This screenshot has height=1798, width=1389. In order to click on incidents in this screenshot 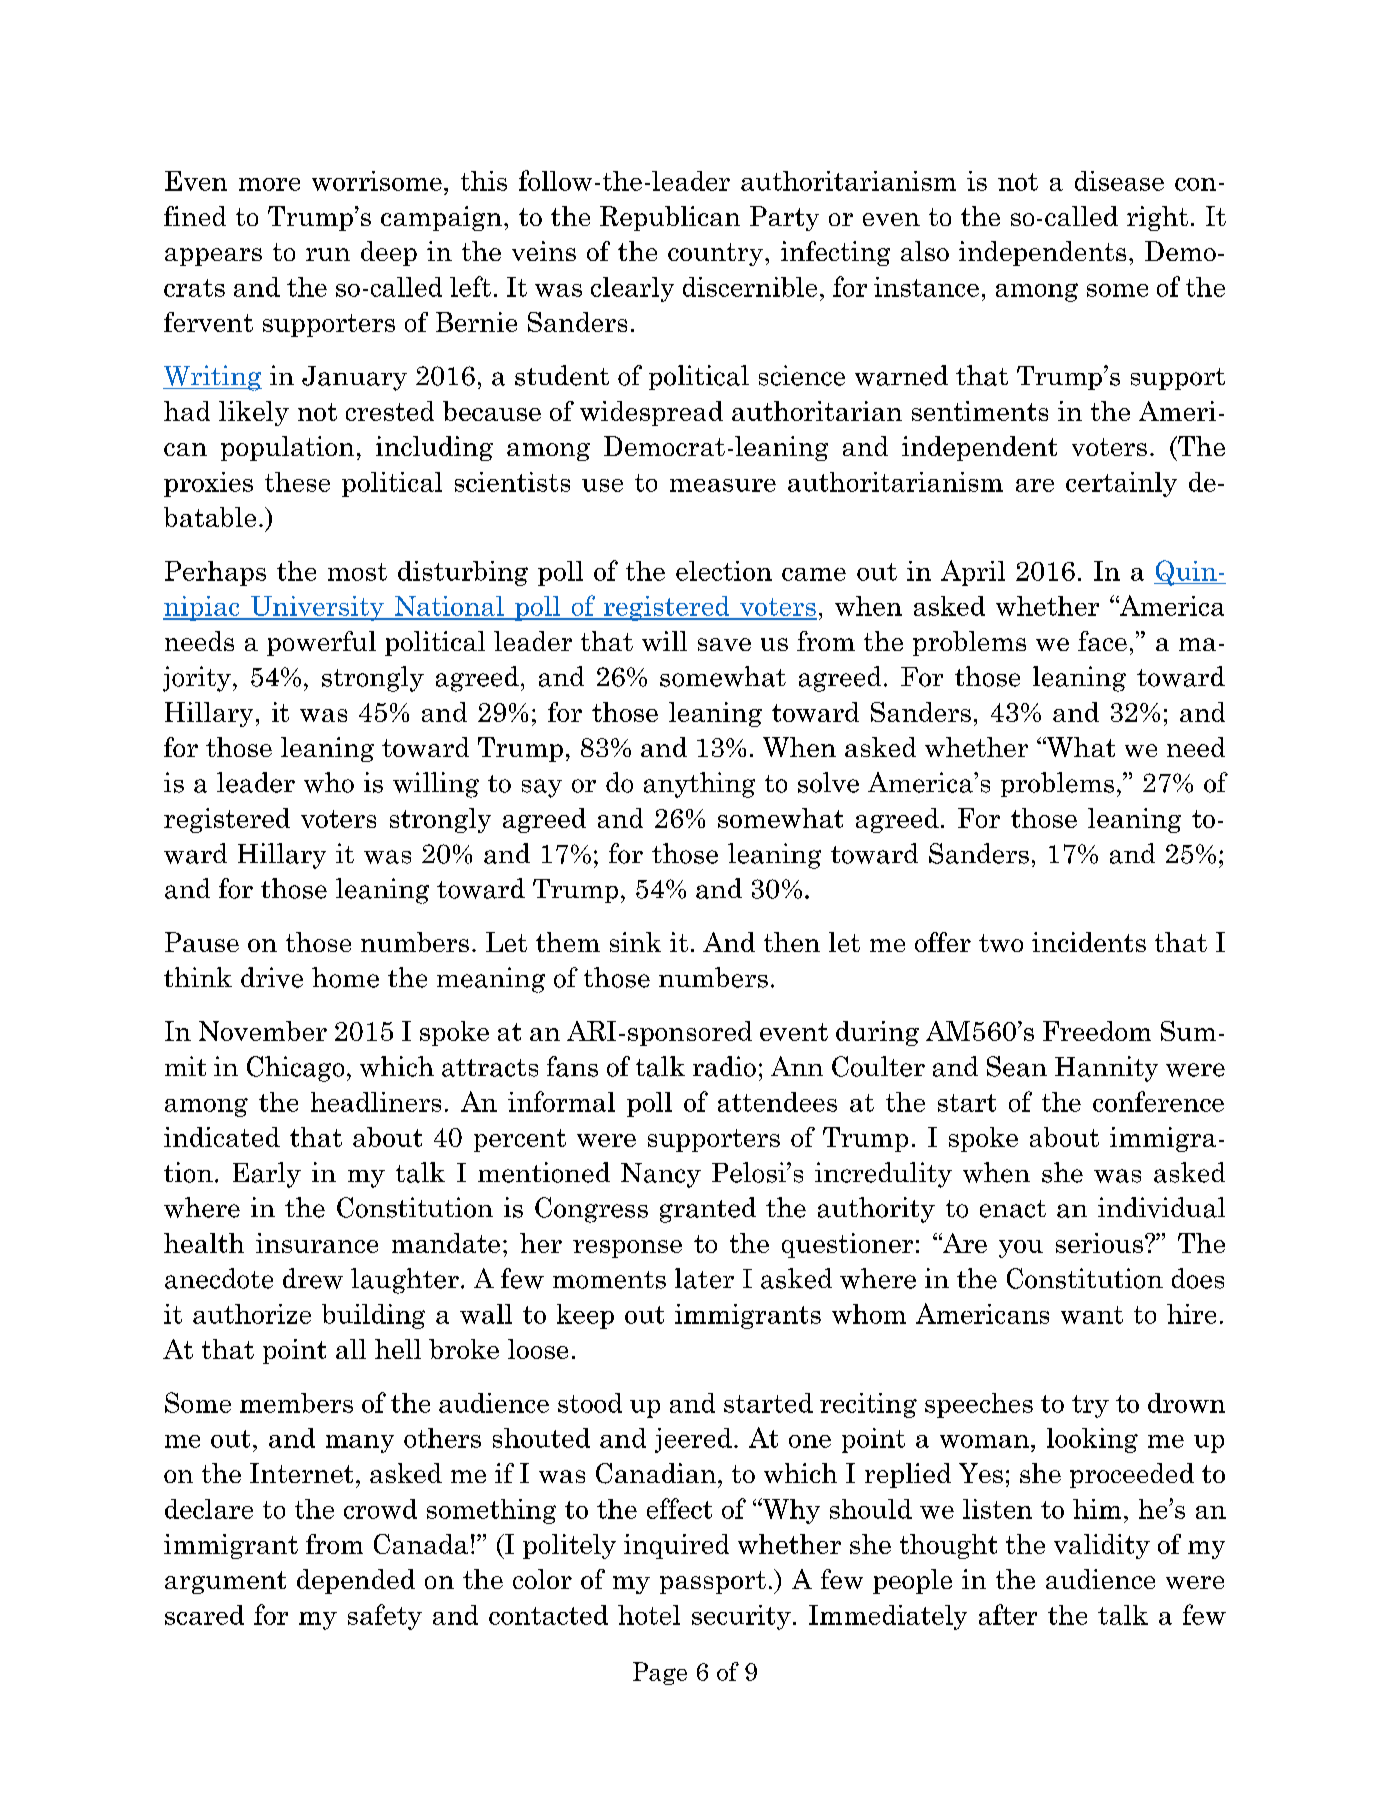, I will do `click(1089, 942)`.
